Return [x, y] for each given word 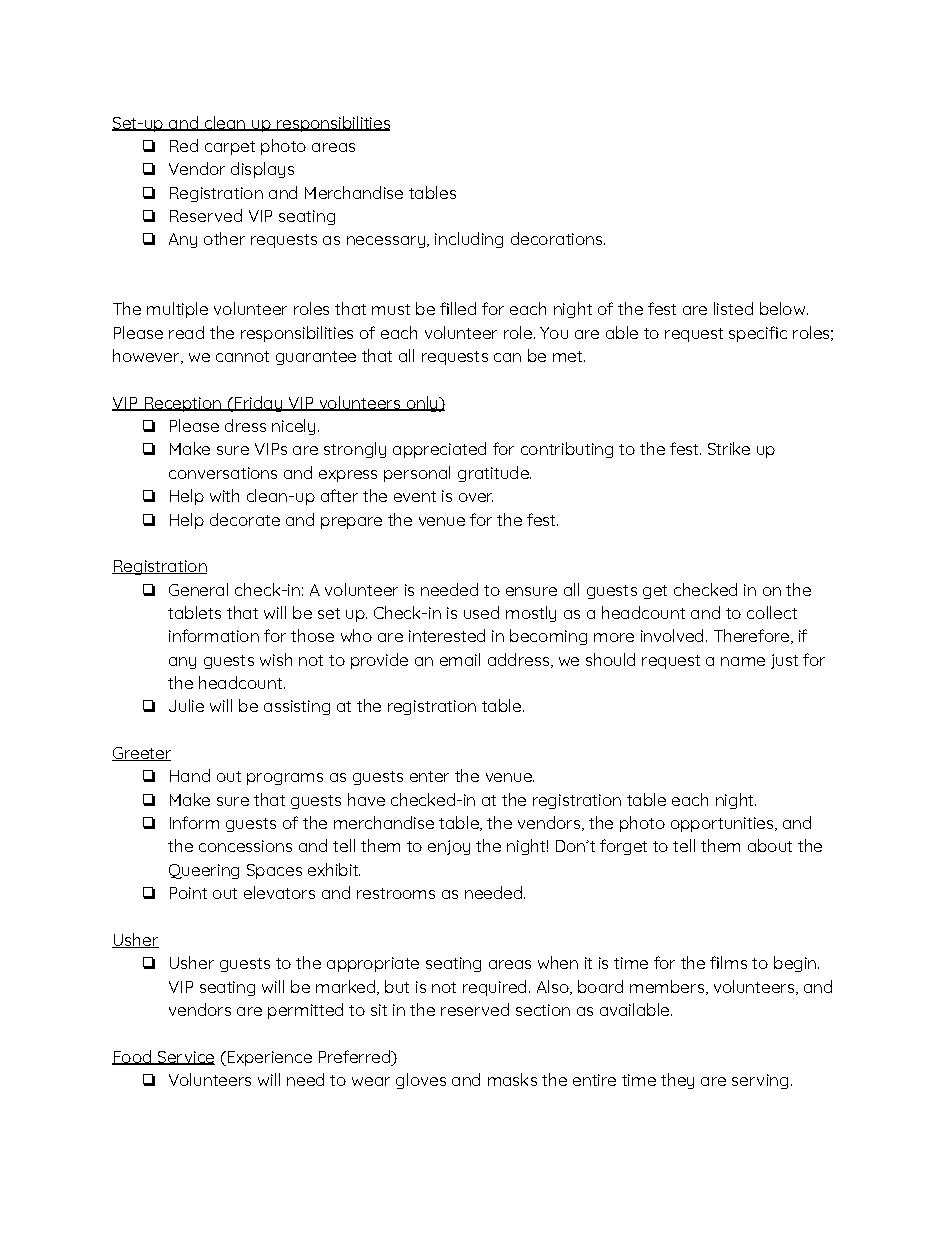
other [224, 238]
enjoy [449, 847]
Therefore [751, 635]
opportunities [723, 824]
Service [185, 1058]
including [469, 240]
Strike [729, 448]
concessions [245, 846]
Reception [182, 404]
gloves [421, 1081]
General [198, 589]
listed [733, 308]
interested [447, 635]
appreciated [439, 450]
